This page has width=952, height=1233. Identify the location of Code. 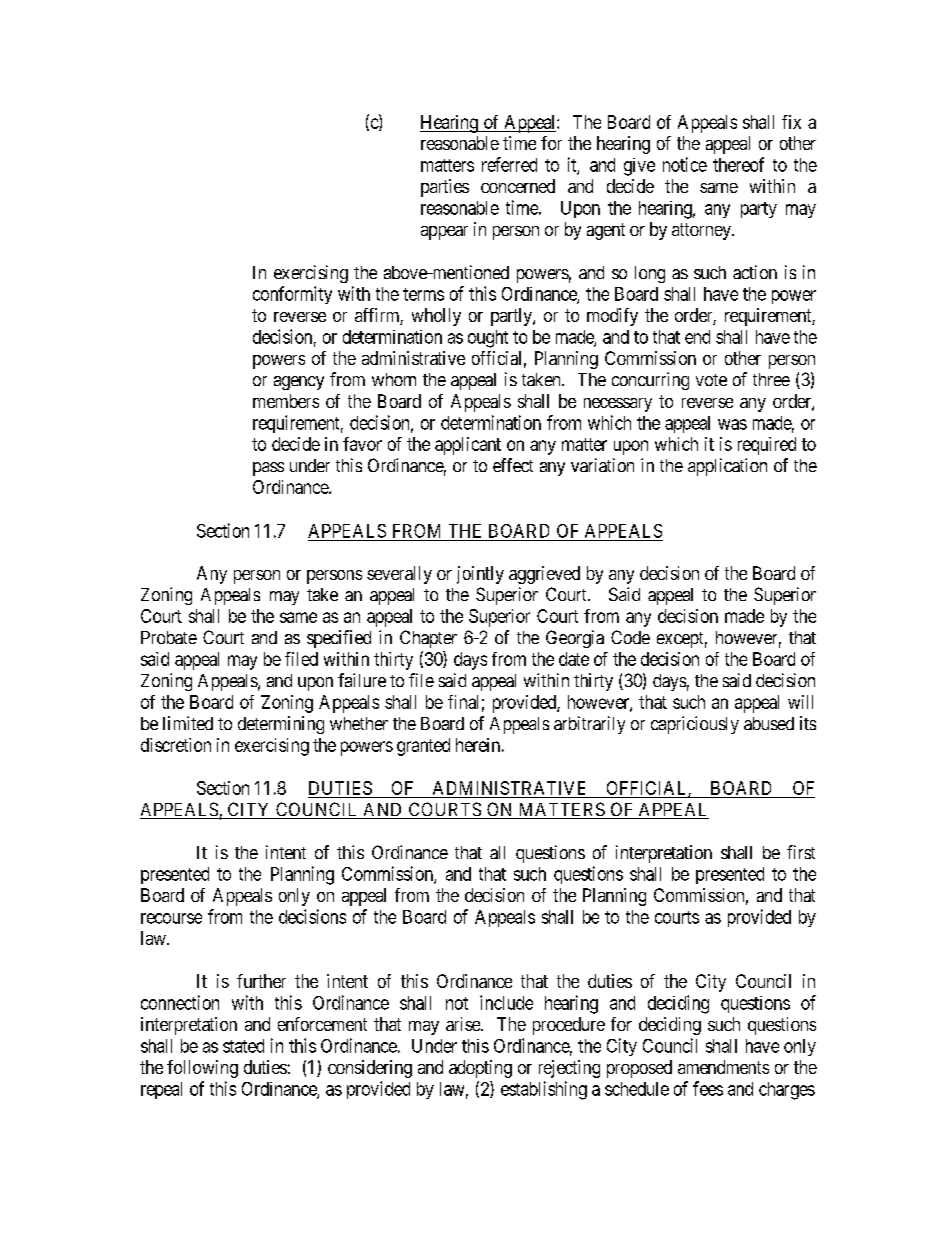
(630, 637).
